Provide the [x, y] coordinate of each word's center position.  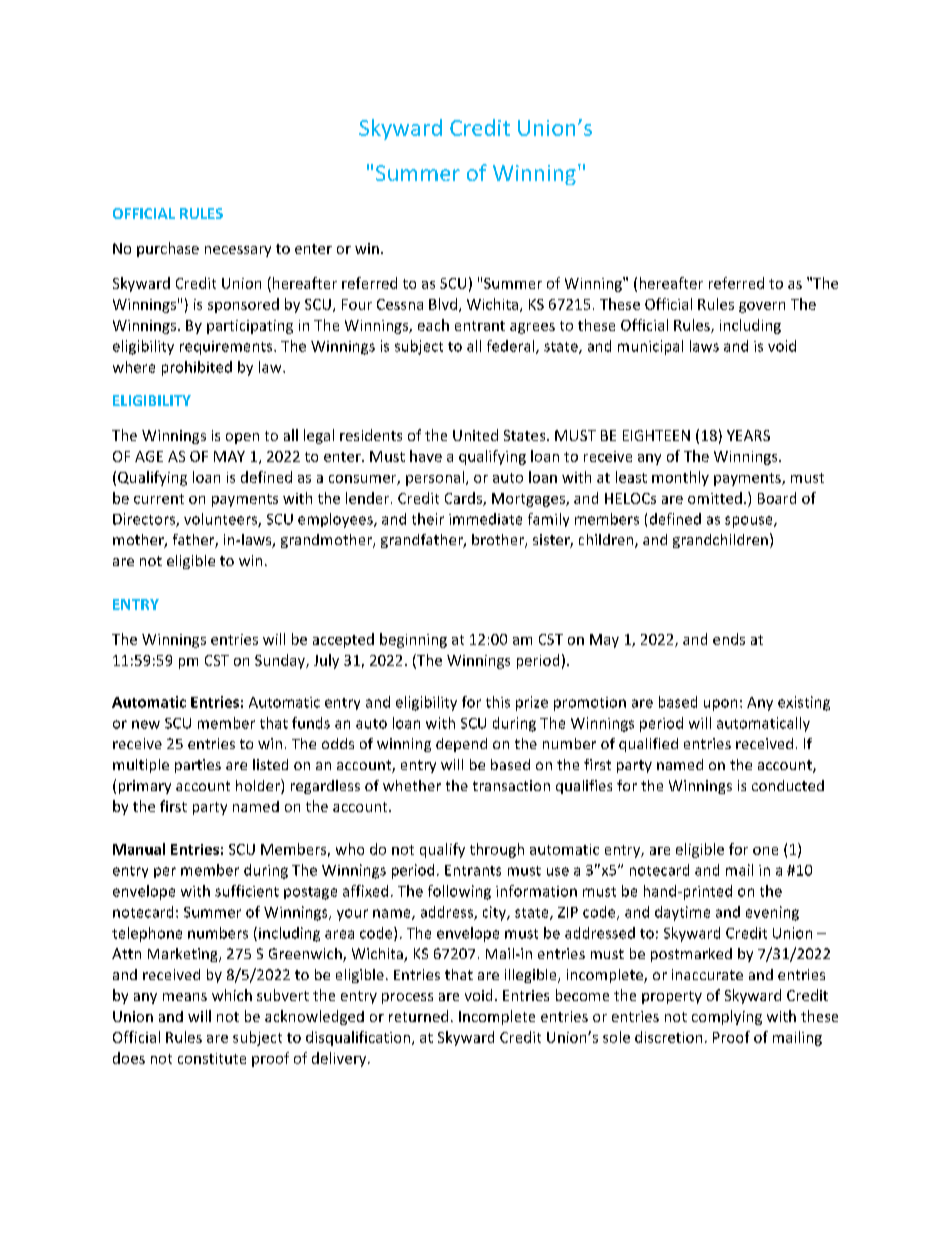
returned [418, 1016]
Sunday [281, 661]
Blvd [444, 305]
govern [762, 307]
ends [729, 639]
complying [727, 1017]
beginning [413, 640]
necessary [238, 251]
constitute [212, 1058]
